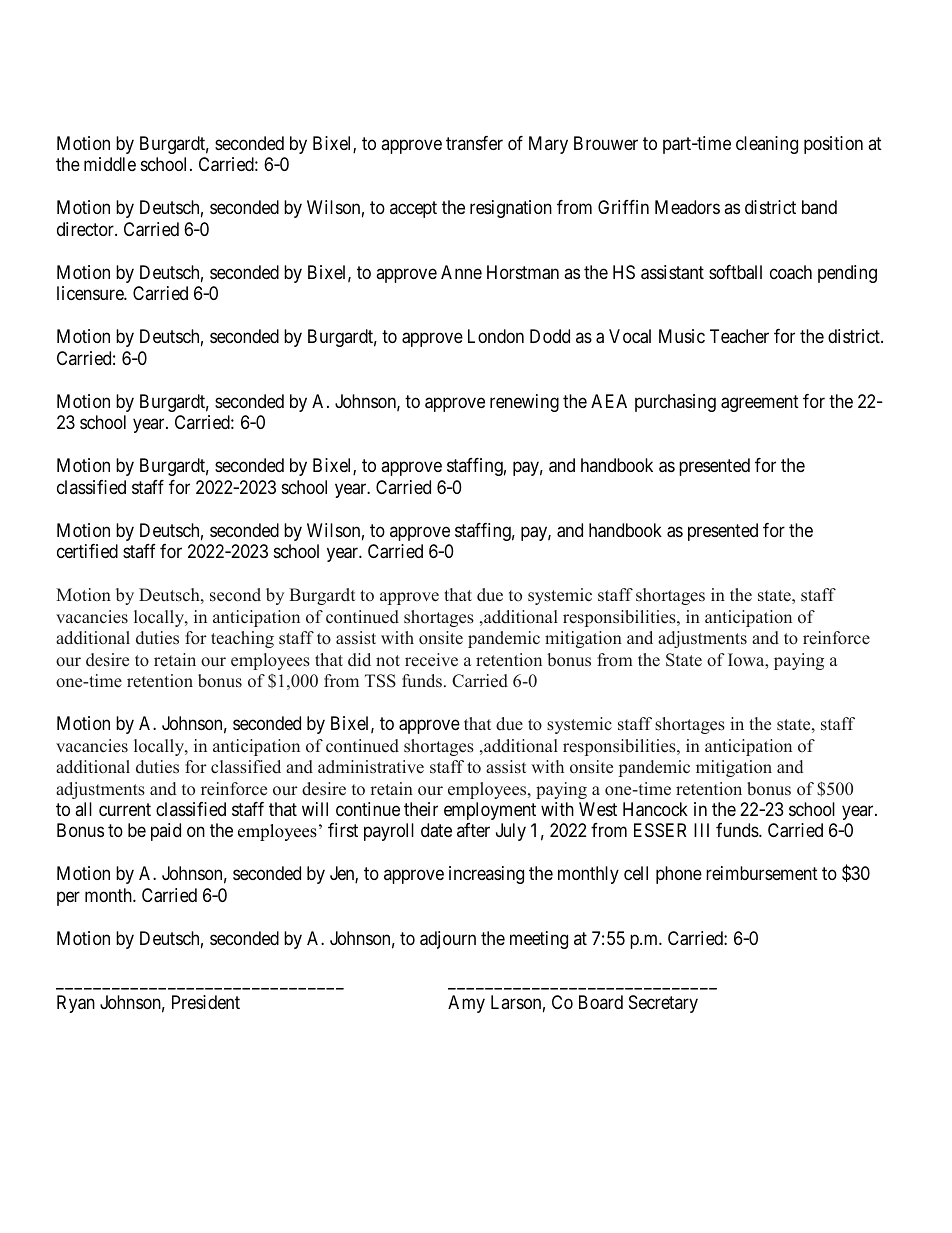 Image resolution: width=952 pixels, height=1233 pixels. What do you see at coordinates (663, 1004) in the page?
I see `Secretary` at bounding box center [663, 1004].
